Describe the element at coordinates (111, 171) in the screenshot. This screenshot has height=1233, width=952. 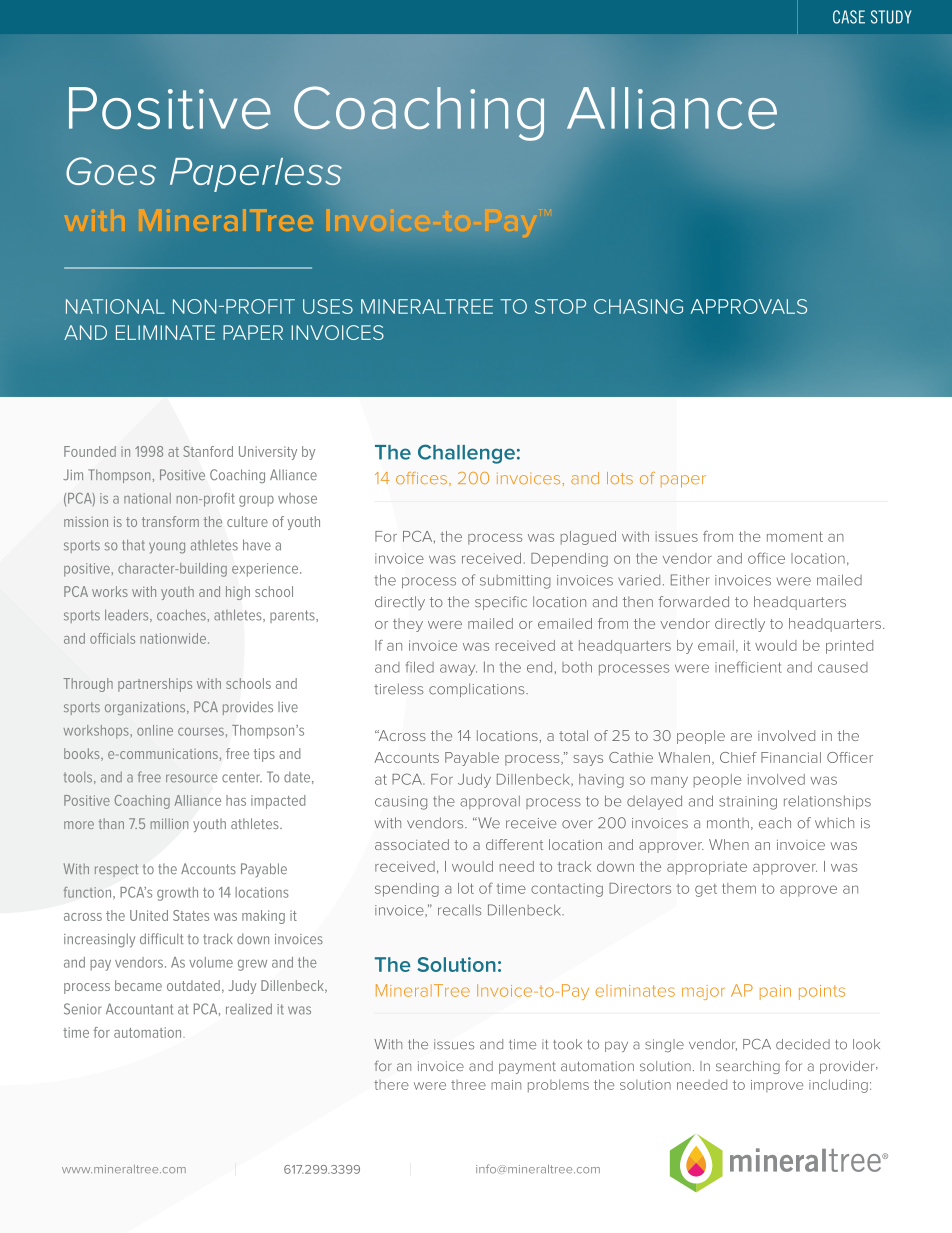
I see `Goes` at that location.
